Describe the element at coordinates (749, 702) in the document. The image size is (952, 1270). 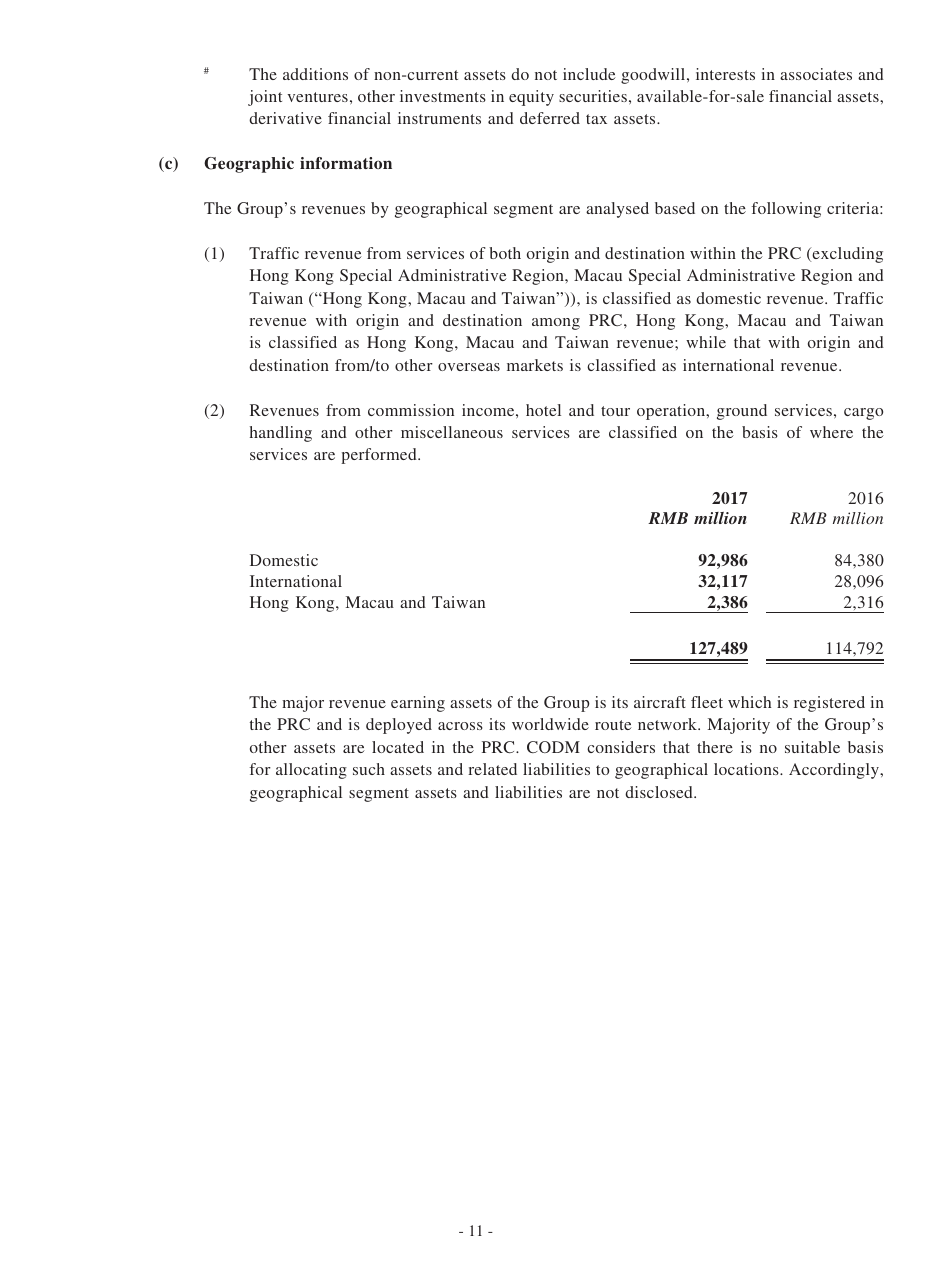
I see `which` at that location.
